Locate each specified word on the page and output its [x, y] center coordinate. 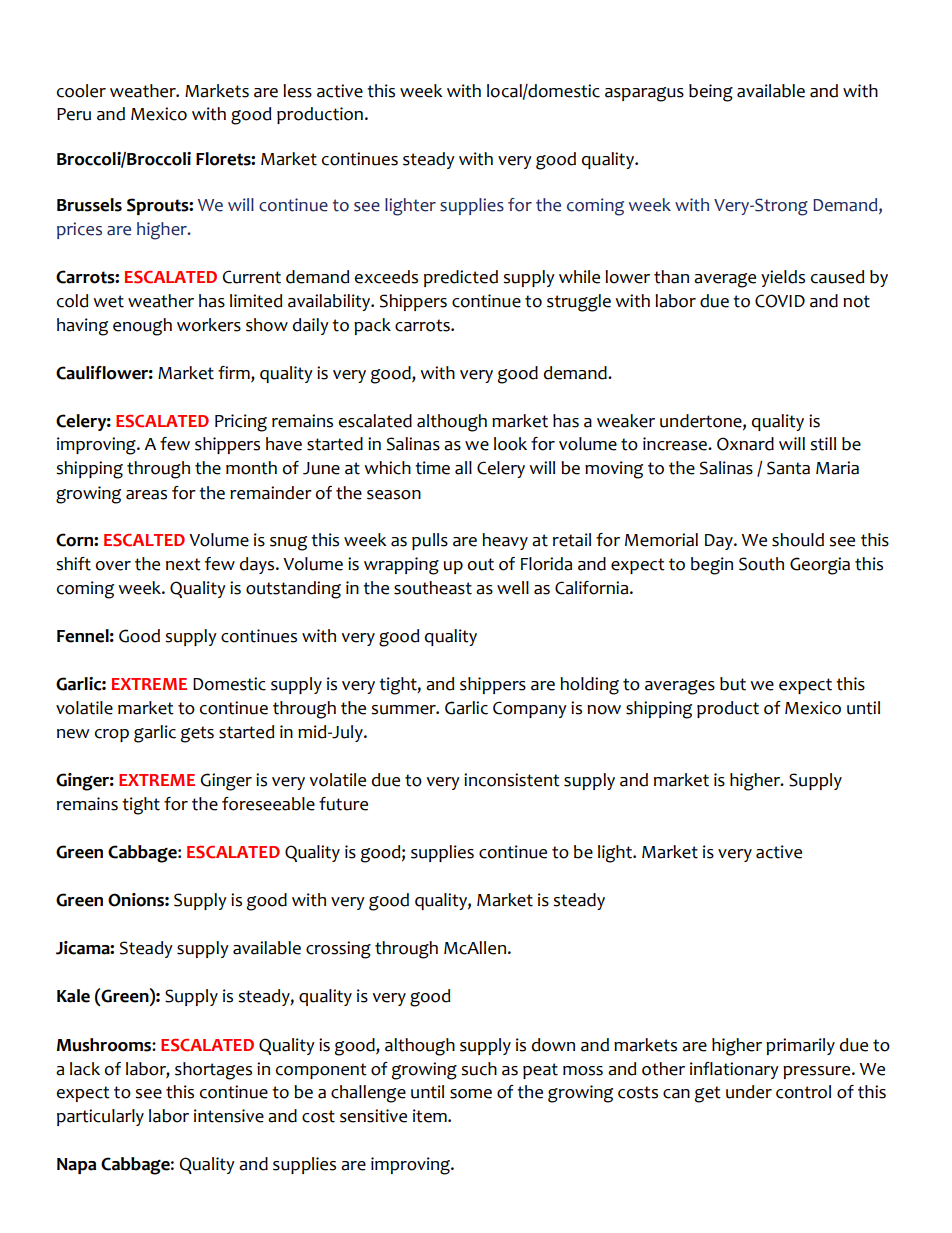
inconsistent [512, 780]
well [513, 588]
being [711, 93]
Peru [74, 114]
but [733, 684]
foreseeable [268, 804]
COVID [780, 301]
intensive [229, 1116]
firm [235, 372]
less [297, 91]
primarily [800, 1046]
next [183, 564]
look [510, 444]
